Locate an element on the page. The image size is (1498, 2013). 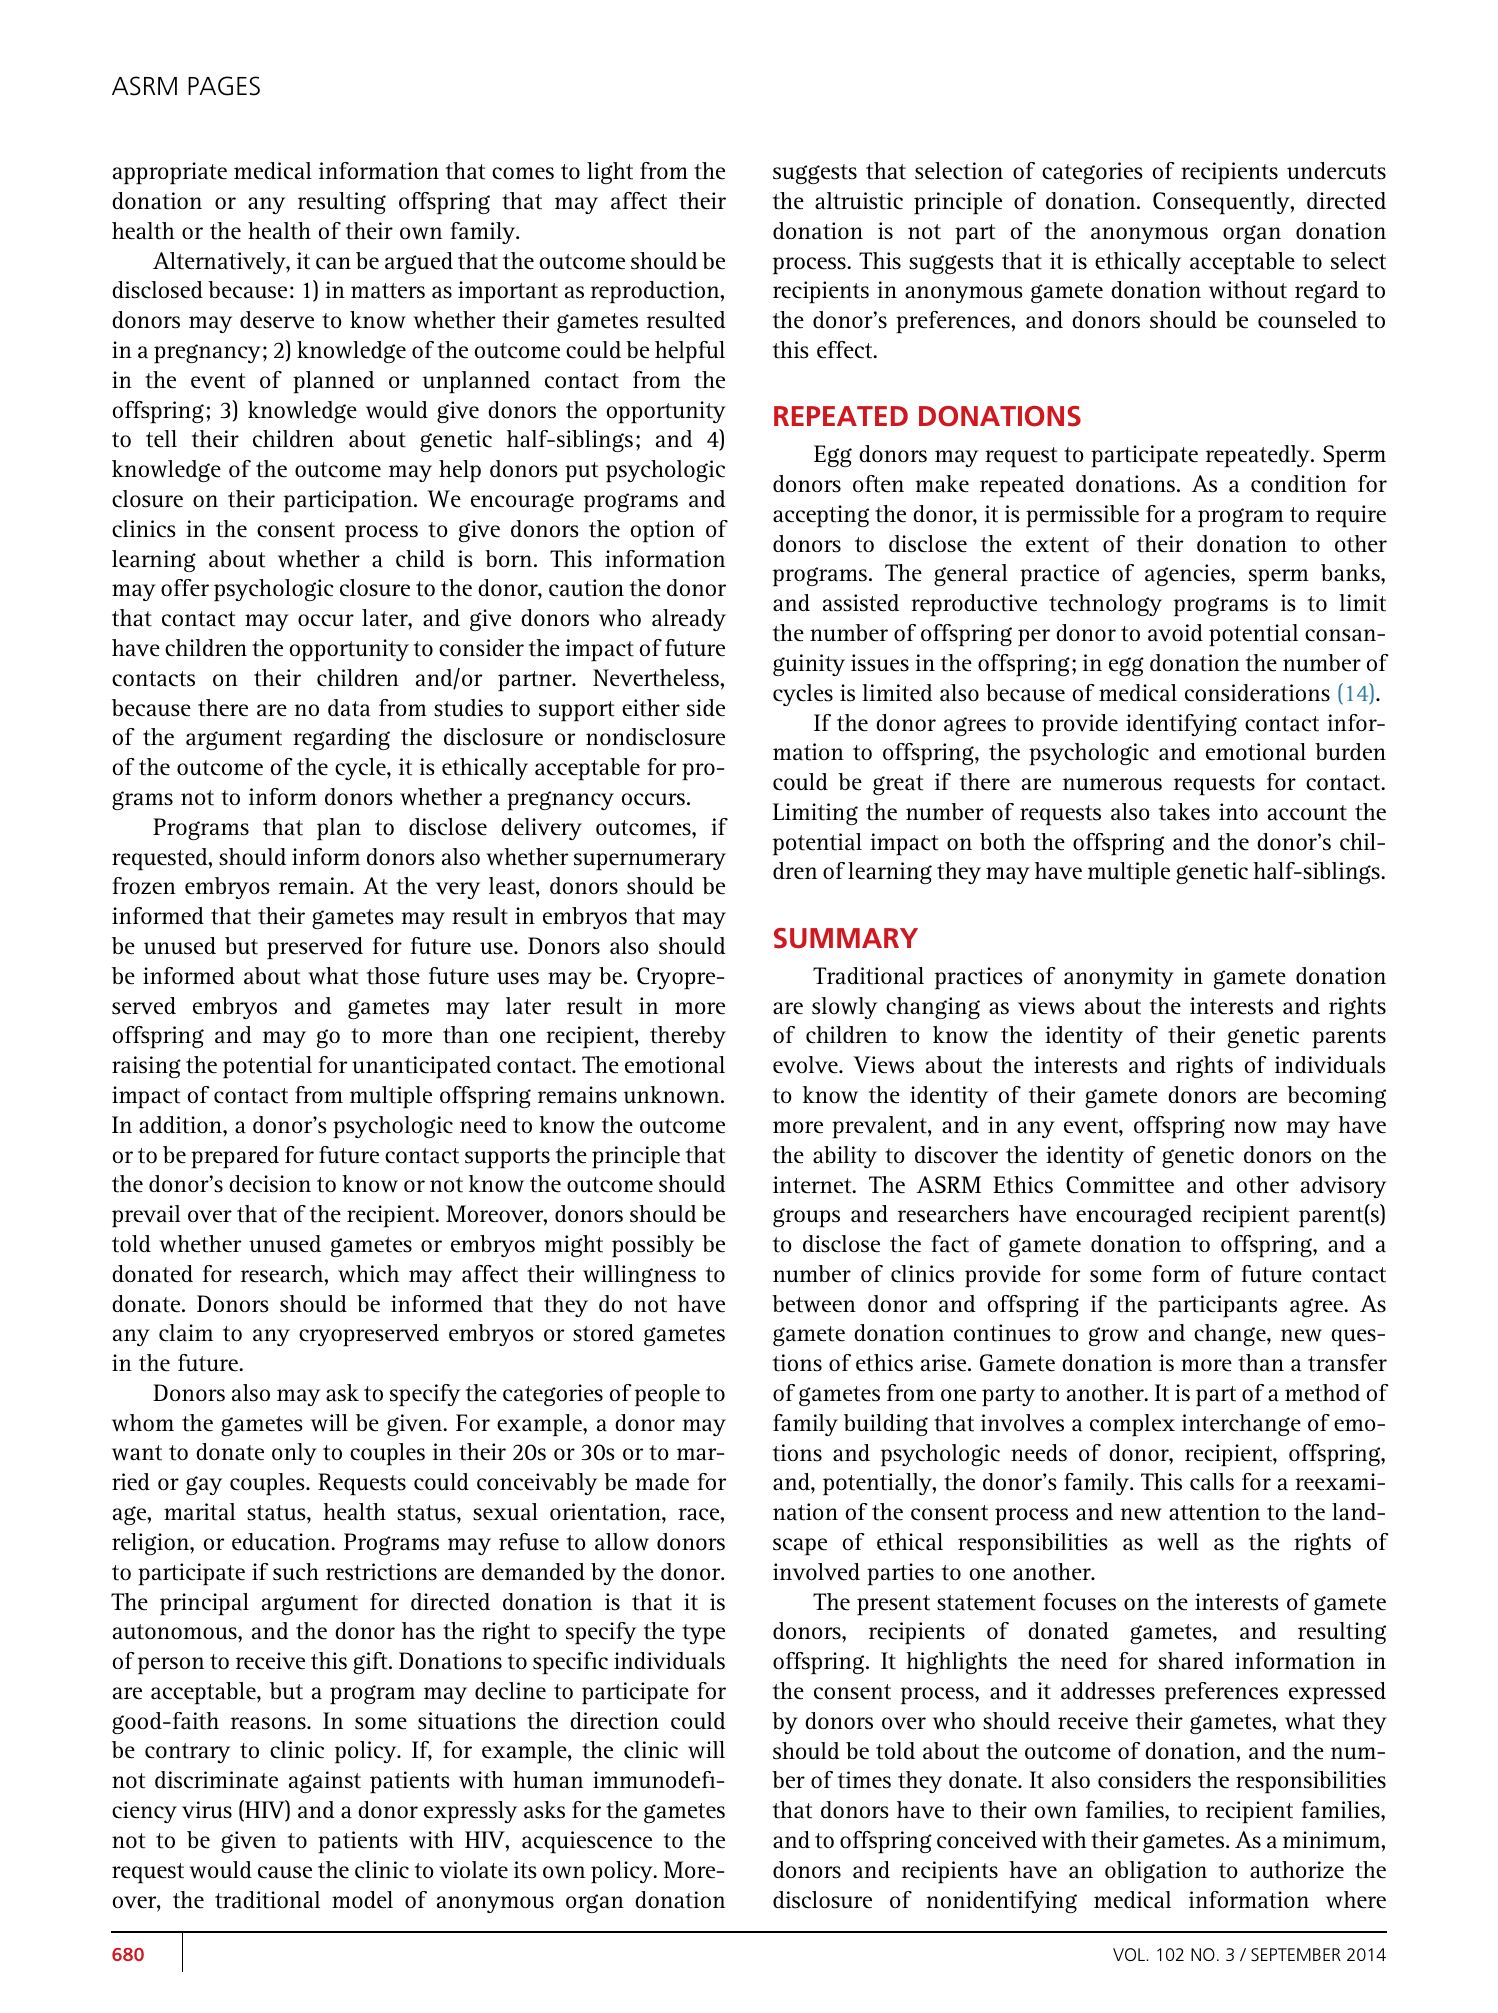
agencies is located at coordinates (1188, 575).
